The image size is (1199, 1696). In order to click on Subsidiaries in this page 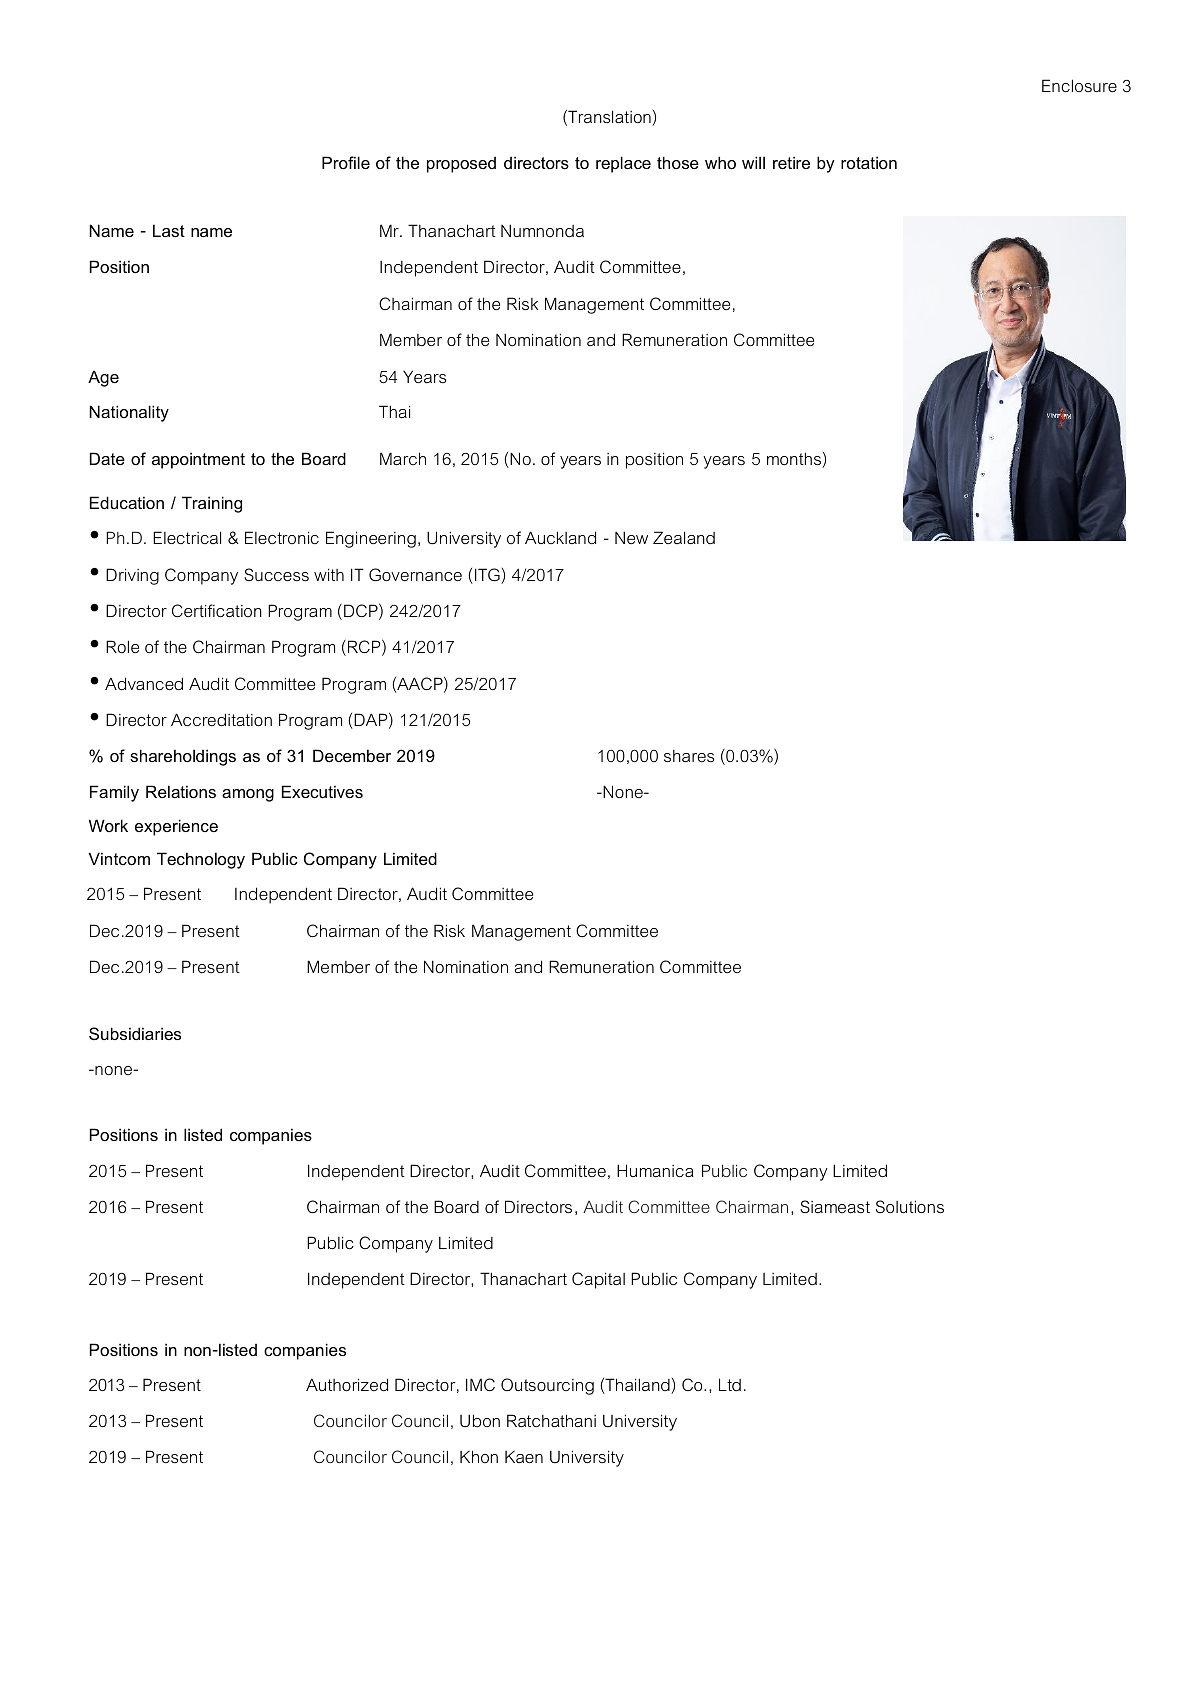, I will do `click(135, 1033)`.
